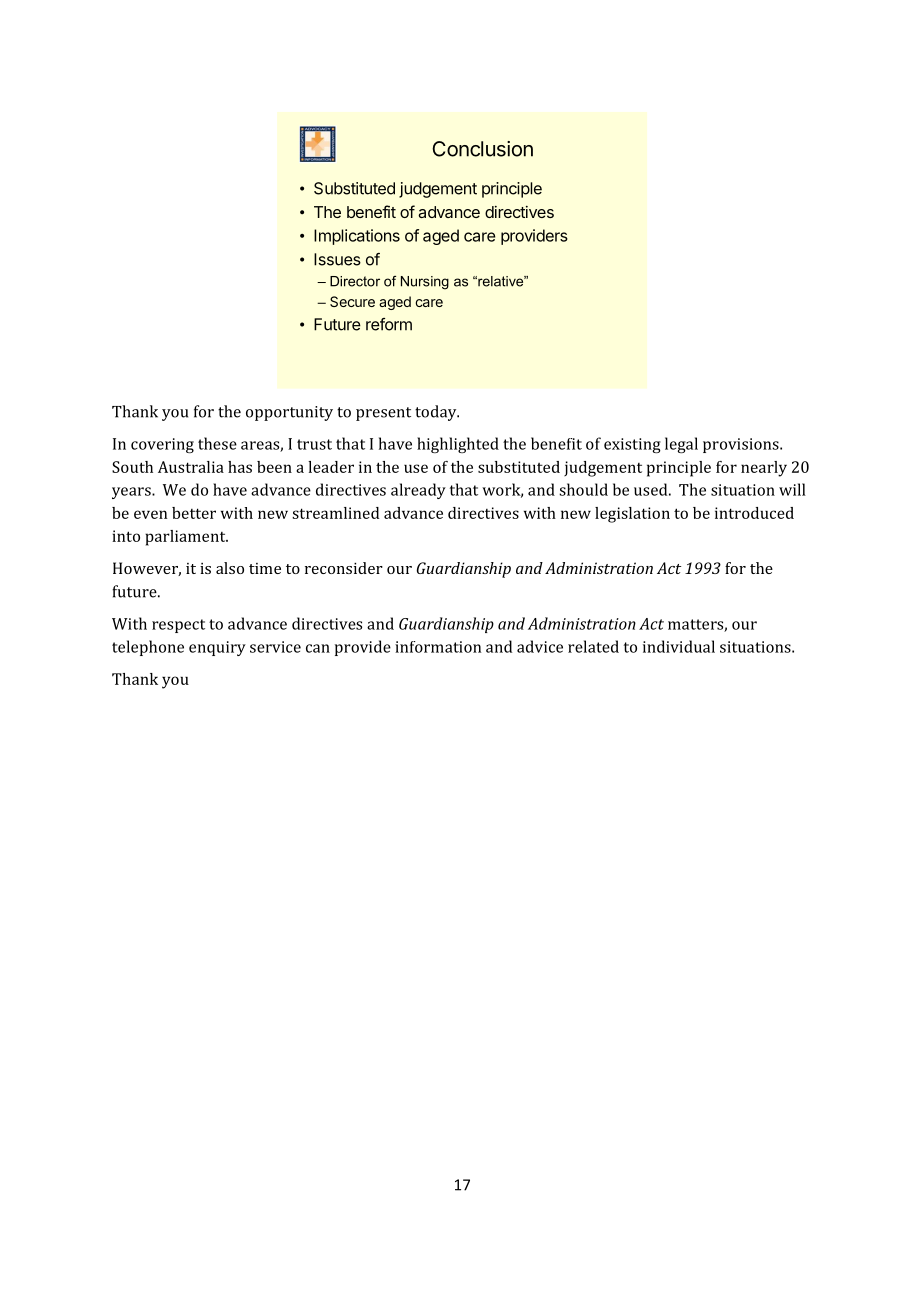  Describe the element at coordinates (458, 445) in the screenshot. I see `highlighted` at that location.
